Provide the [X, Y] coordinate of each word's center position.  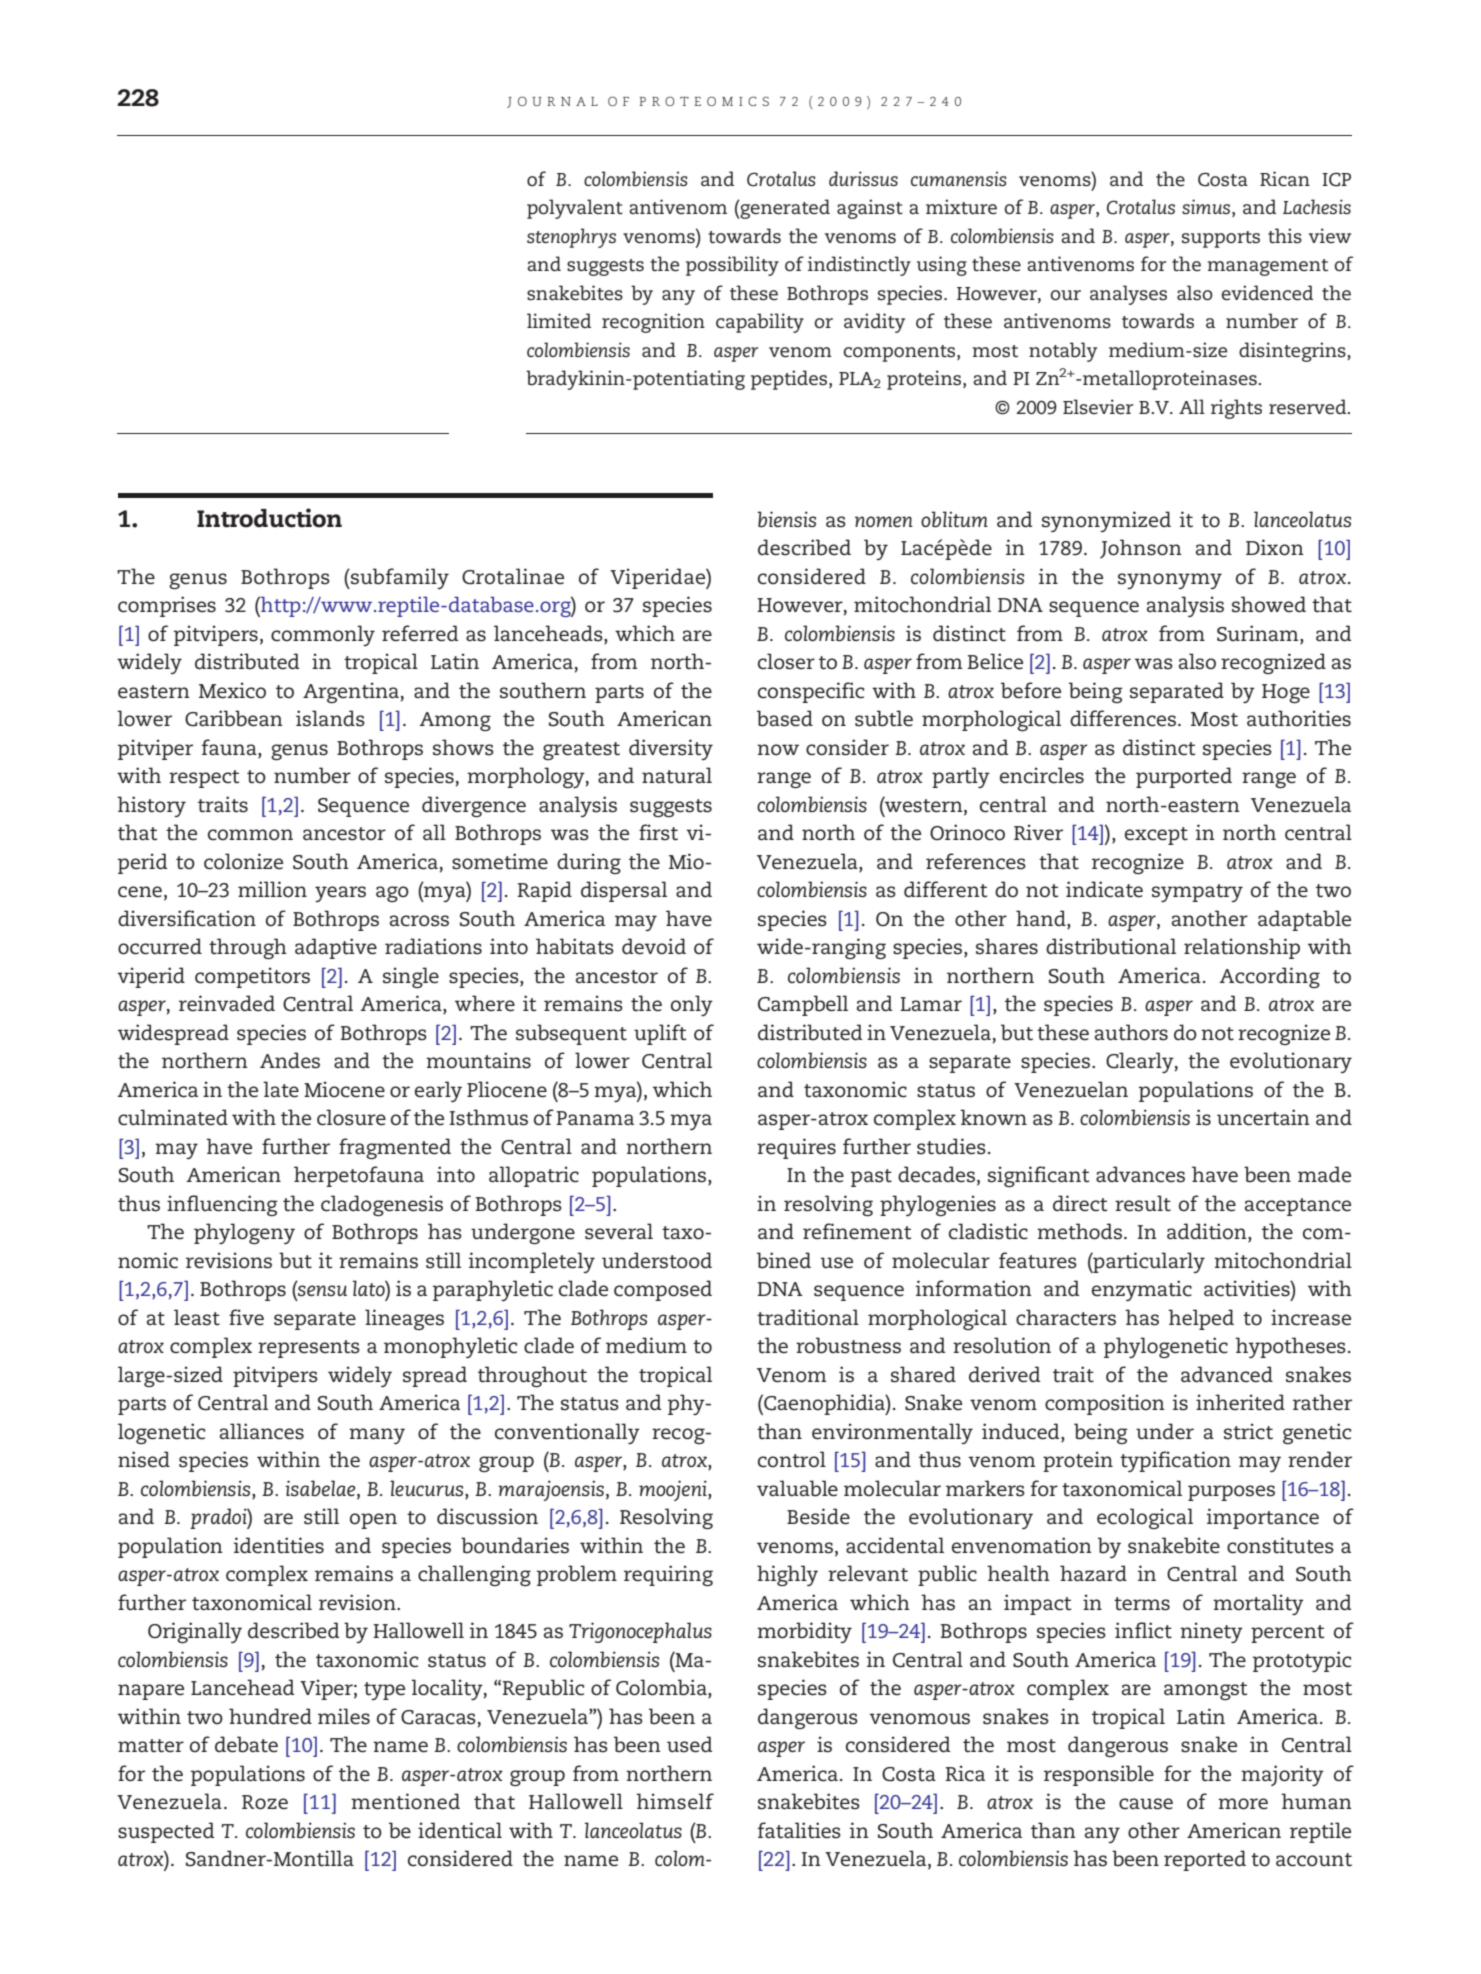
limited [559, 321]
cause [1146, 1804]
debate [246, 1744]
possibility [732, 266]
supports [1221, 239]
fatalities [799, 1830]
